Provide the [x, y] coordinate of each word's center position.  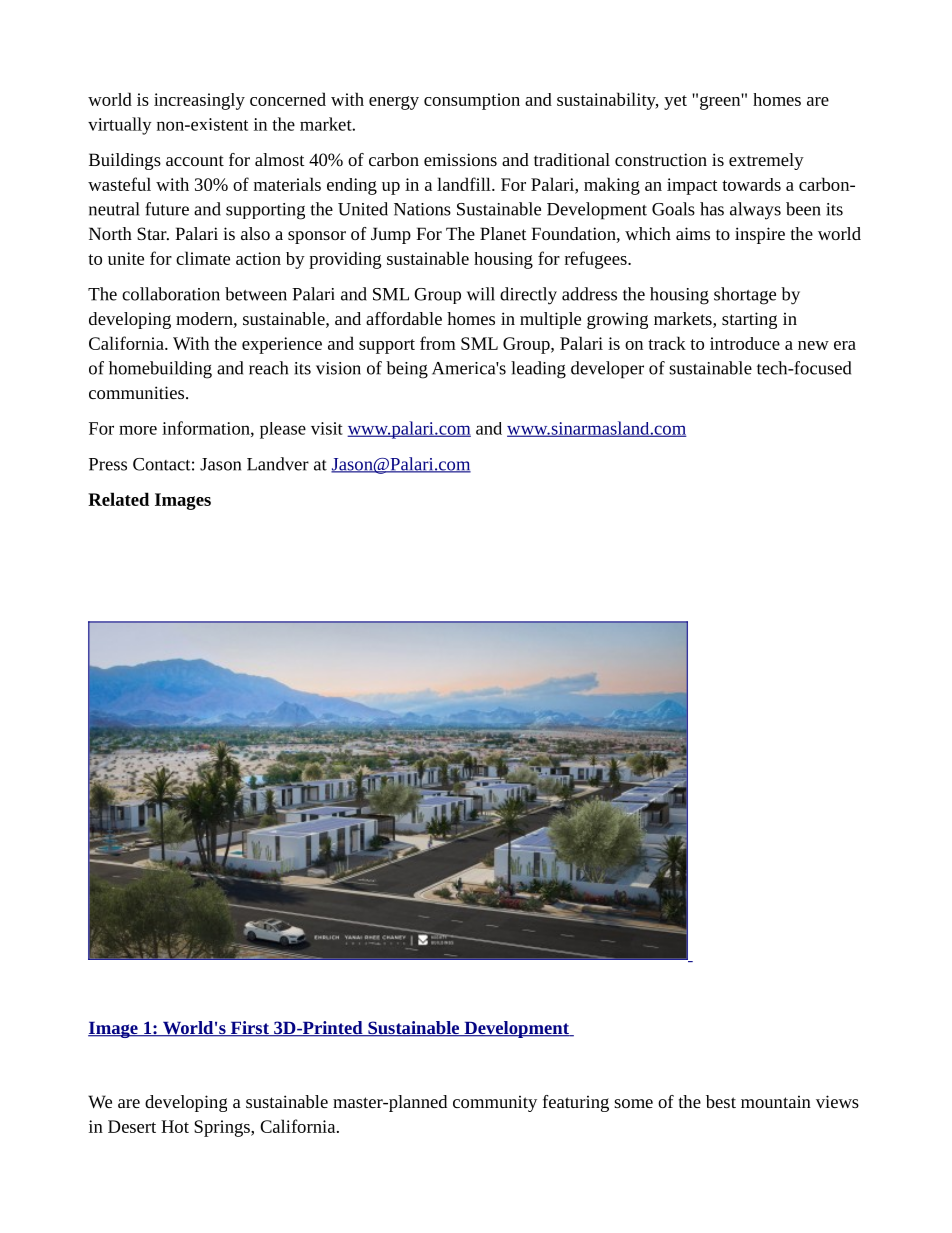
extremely [766, 161]
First [249, 1029]
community [495, 1103]
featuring [576, 1103]
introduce [745, 343]
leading [538, 370]
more [138, 430]
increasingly [199, 101]
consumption [472, 101]
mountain [776, 1101]
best [721, 1101]
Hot [175, 1126]
